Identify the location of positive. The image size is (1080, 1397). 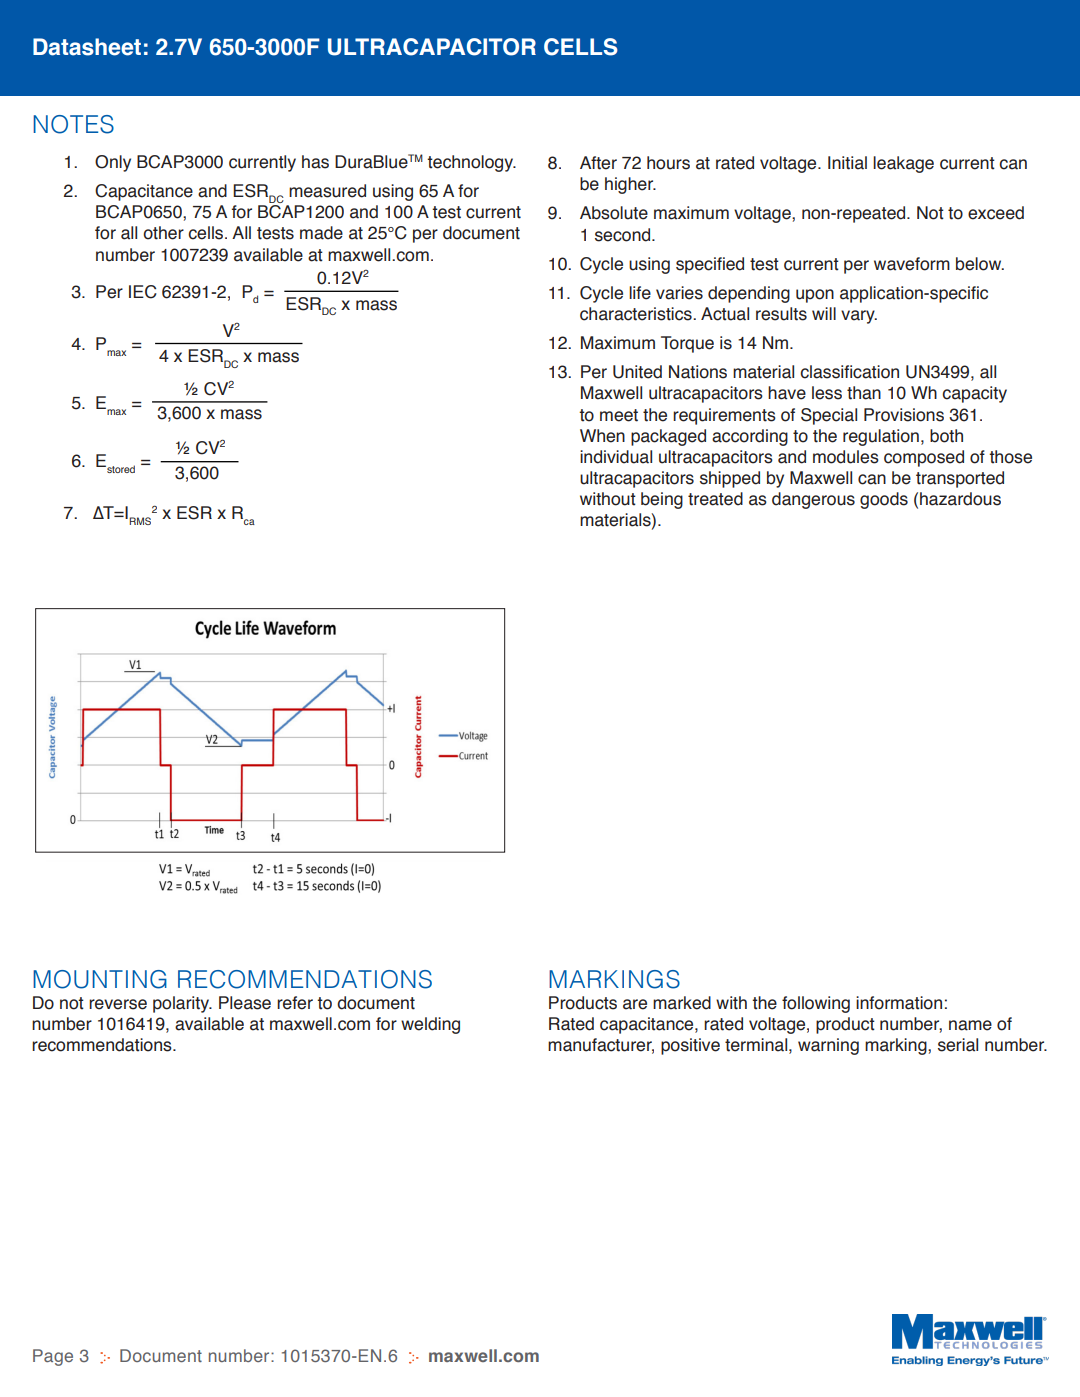
(690, 1046).
